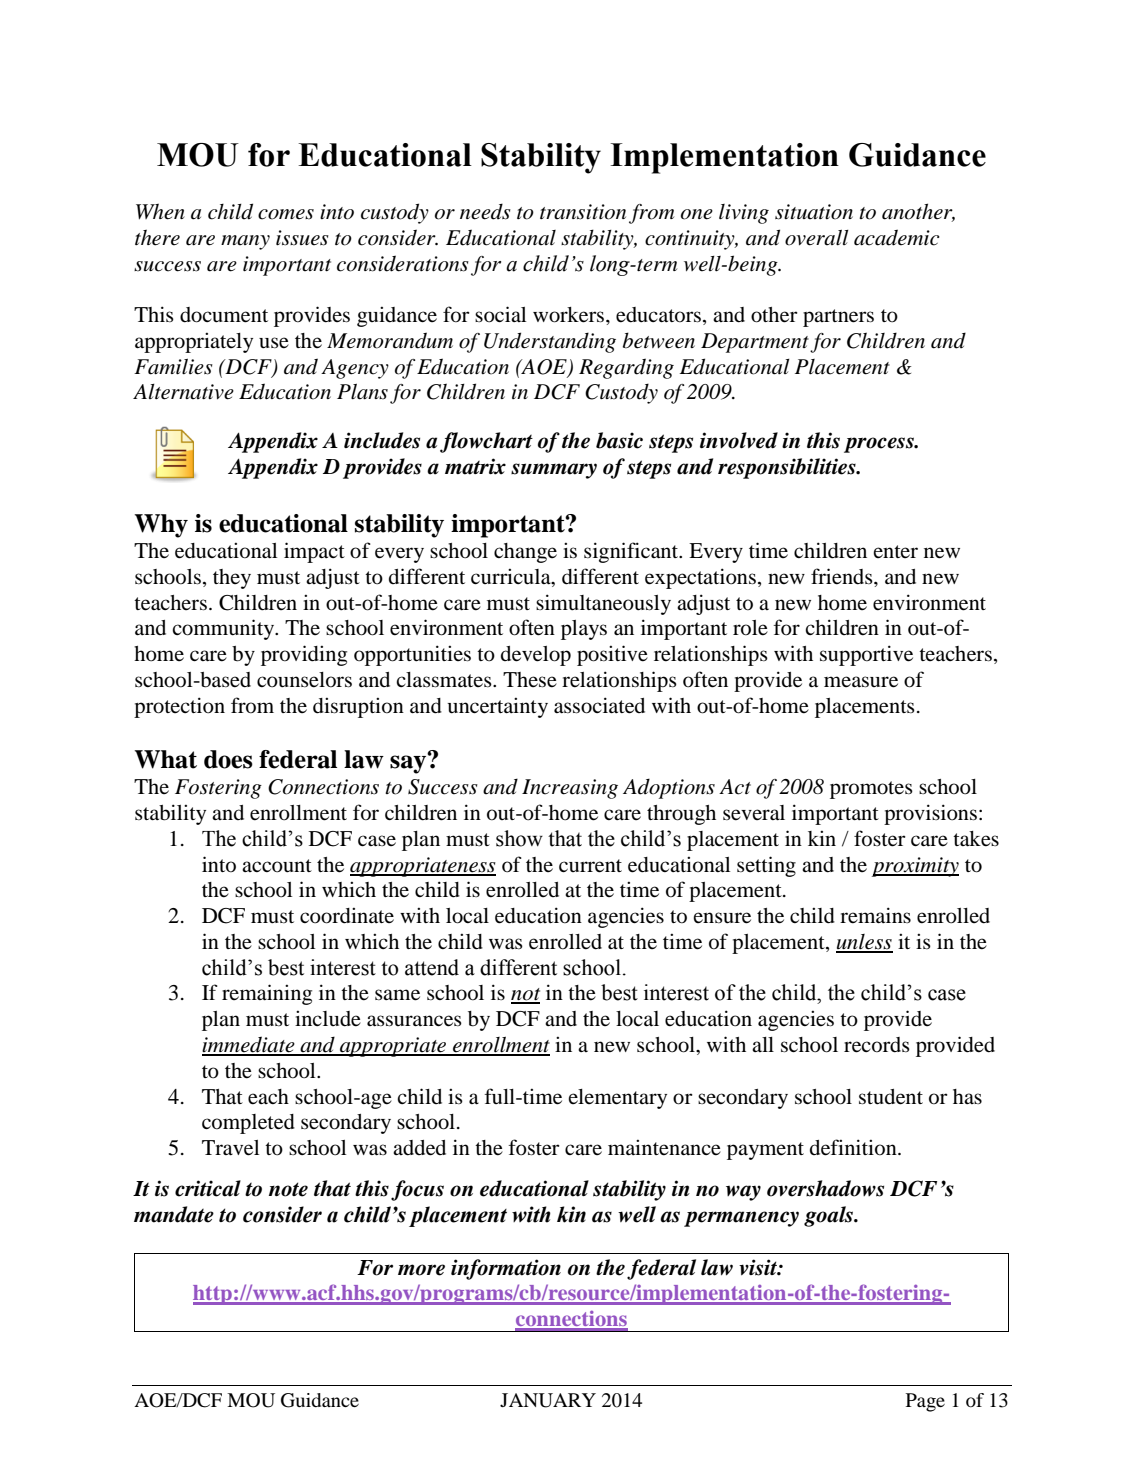 This document has height=1479, width=1143. What do you see at coordinates (877, 1045) in the document?
I see `records` at bounding box center [877, 1045].
